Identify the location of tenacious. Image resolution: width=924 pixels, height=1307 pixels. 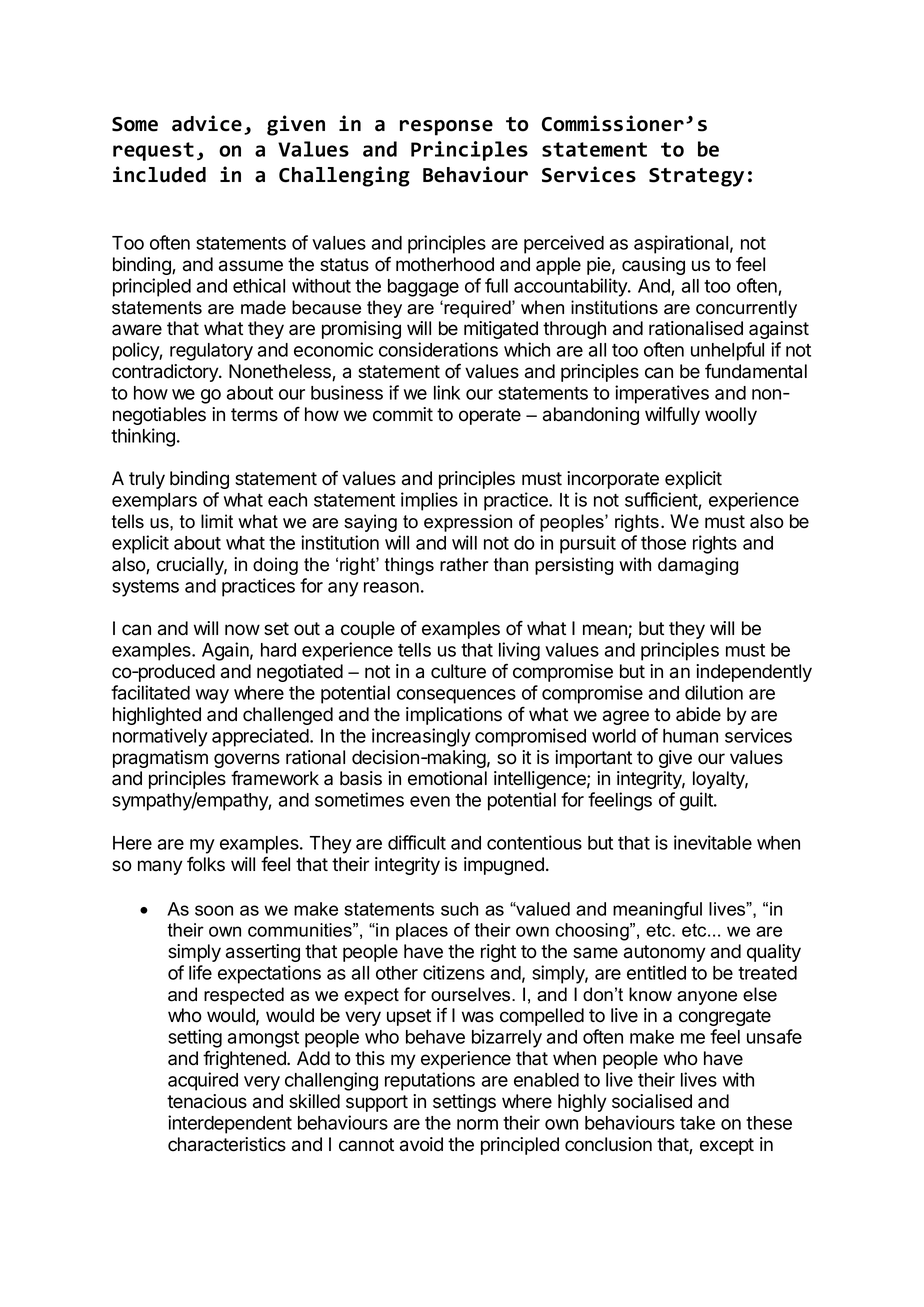
(207, 1101).
